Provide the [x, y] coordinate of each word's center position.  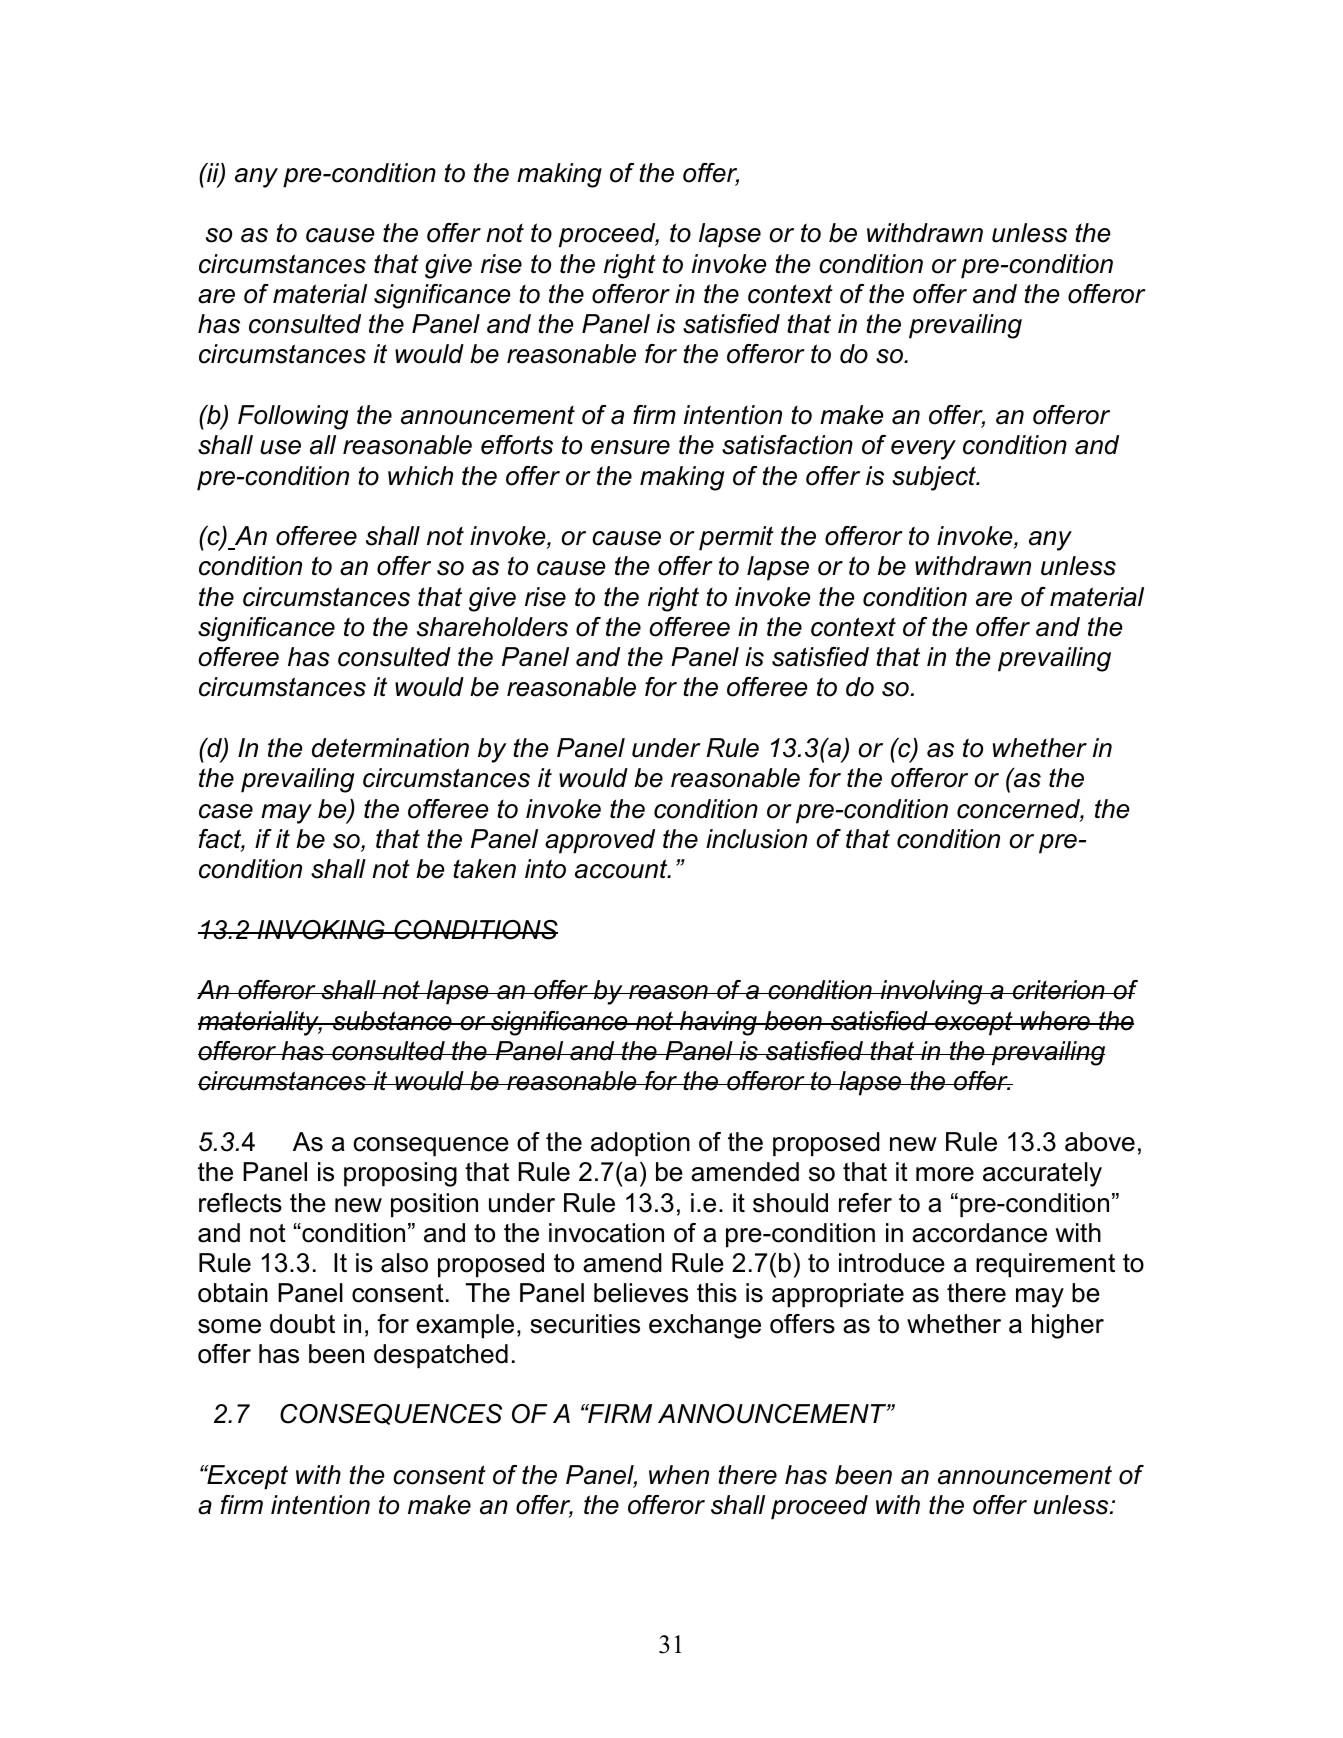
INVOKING [321, 930]
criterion [1059, 990]
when [679, 1475]
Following [293, 417]
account [622, 869]
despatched [441, 1356]
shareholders [492, 627]
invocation [606, 1233]
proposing [400, 1174]
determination [390, 748]
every [923, 450]
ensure [630, 447]
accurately [1042, 1174]
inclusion [756, 839]
